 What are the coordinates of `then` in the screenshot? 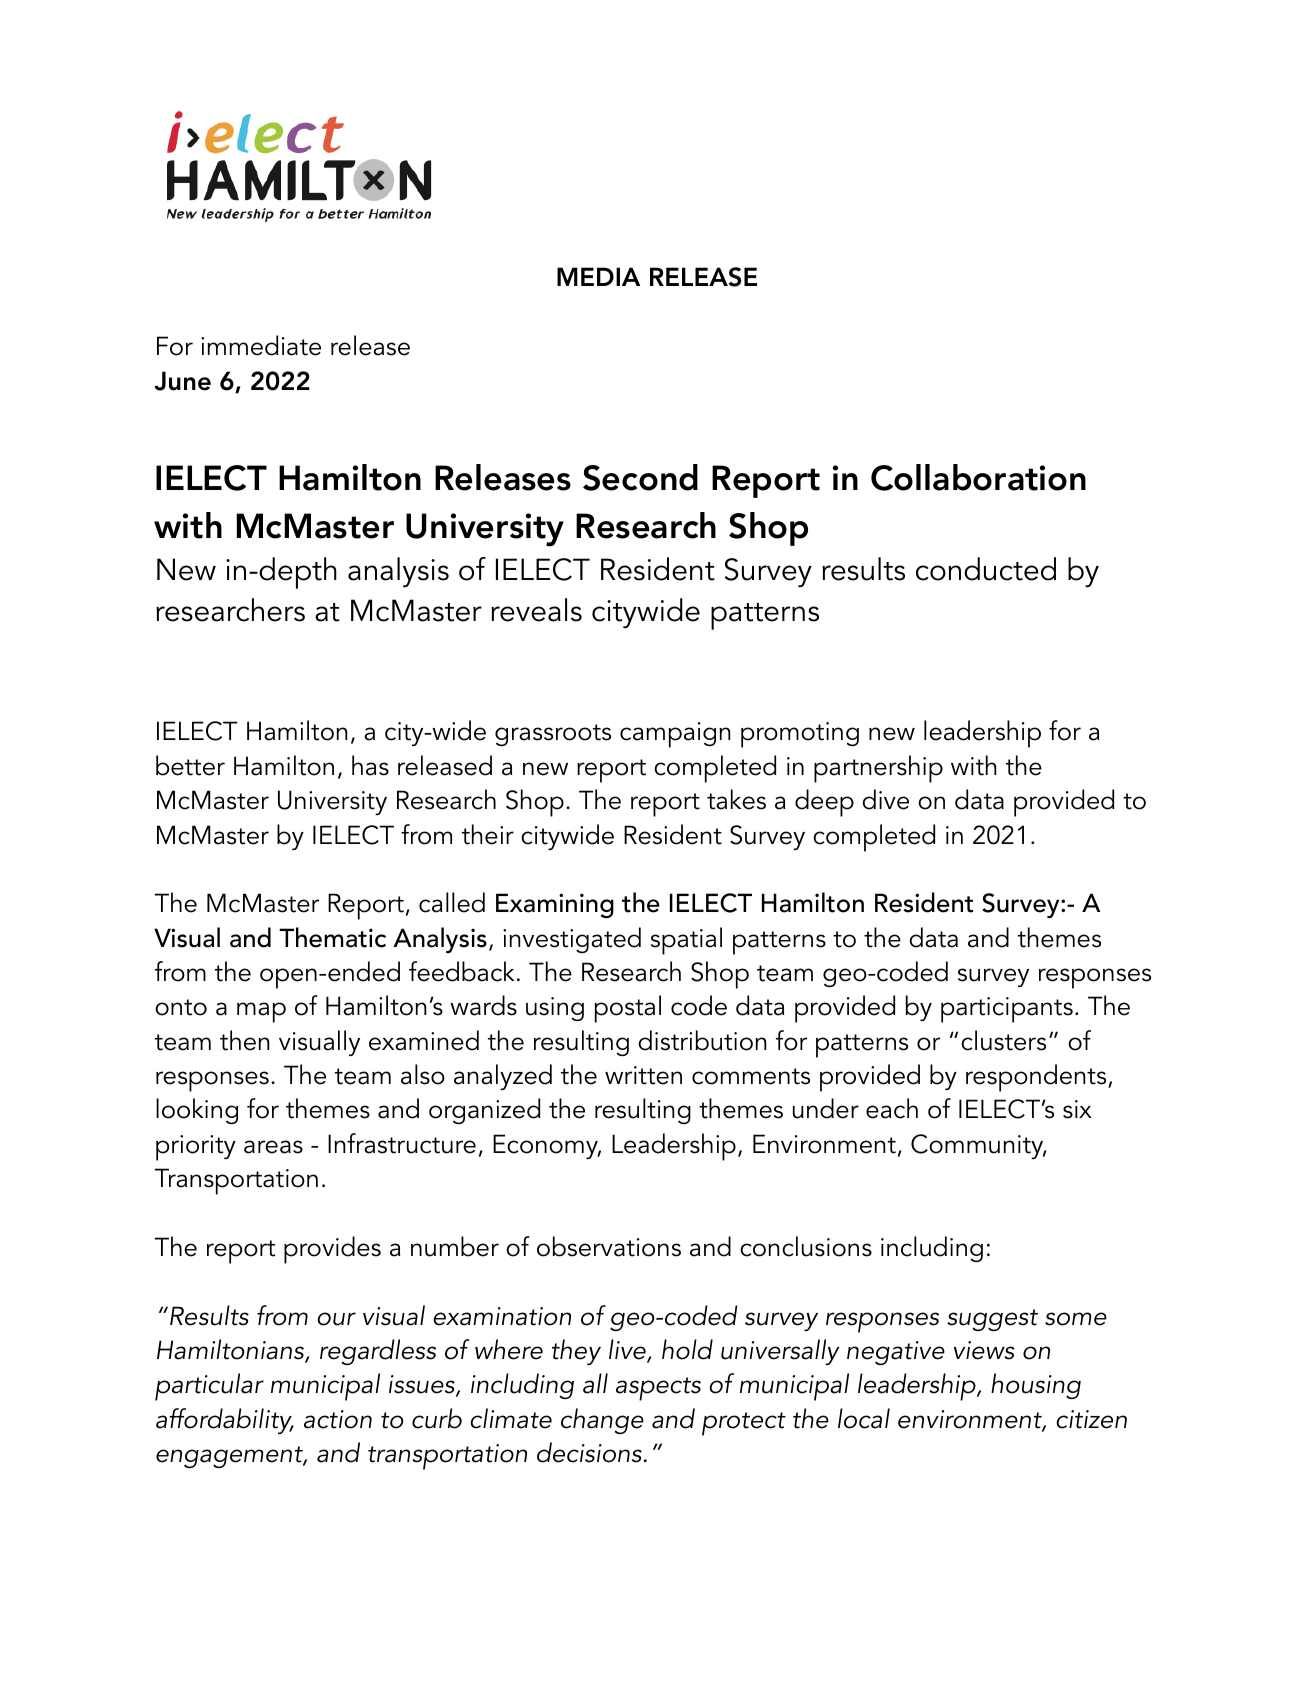 It's located at (244, 1040).
